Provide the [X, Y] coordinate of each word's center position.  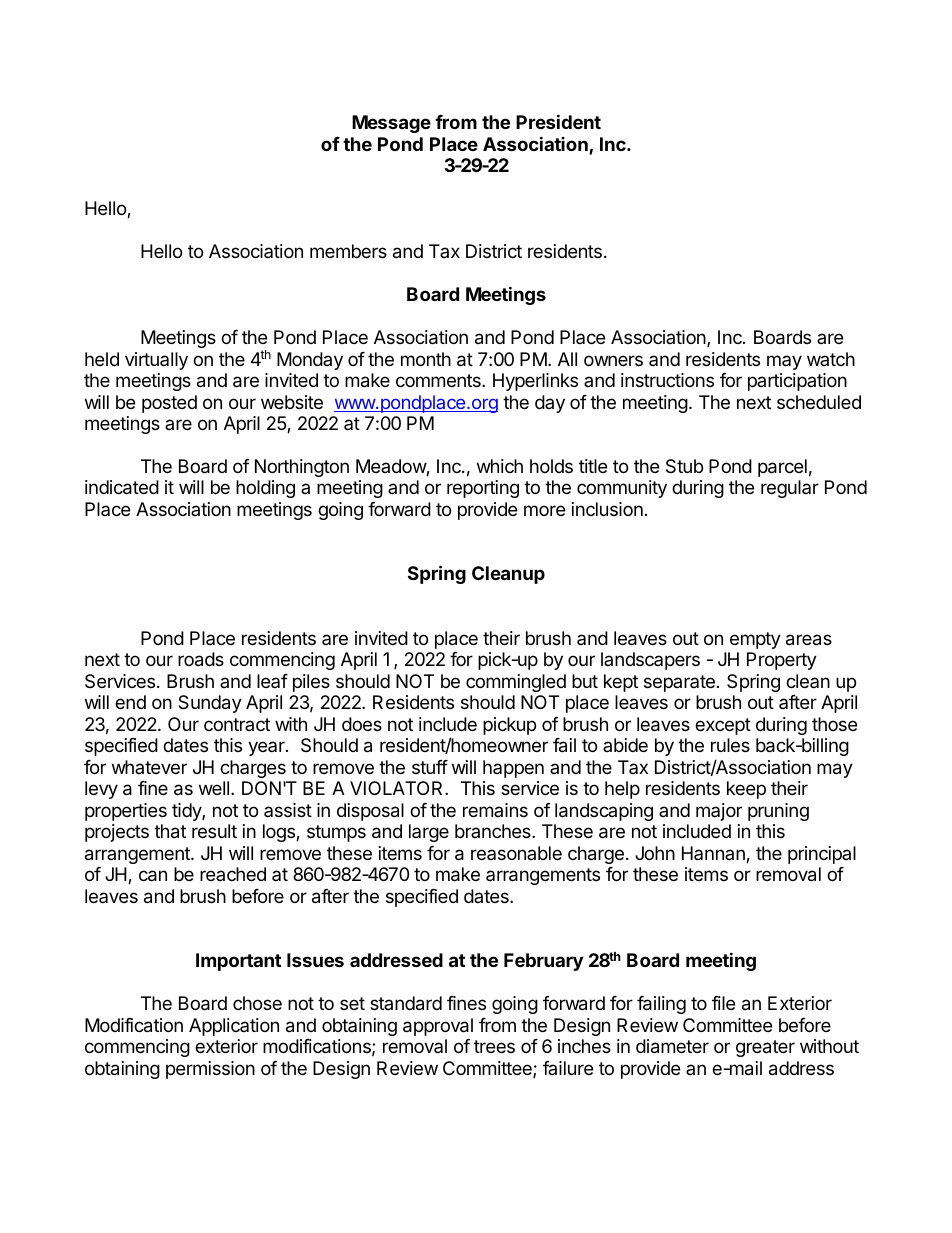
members [348, 251]
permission [210, 1070]
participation [797, 382]
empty [755, 640]
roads [201, 659]
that [170, 831]
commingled [516, 683]
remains [495, 810]
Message [391, 124]
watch [831, 359]
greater [765, 1048]
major [719, 812]
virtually [156, 361]
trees [494, 1046]
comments [439, 380]
